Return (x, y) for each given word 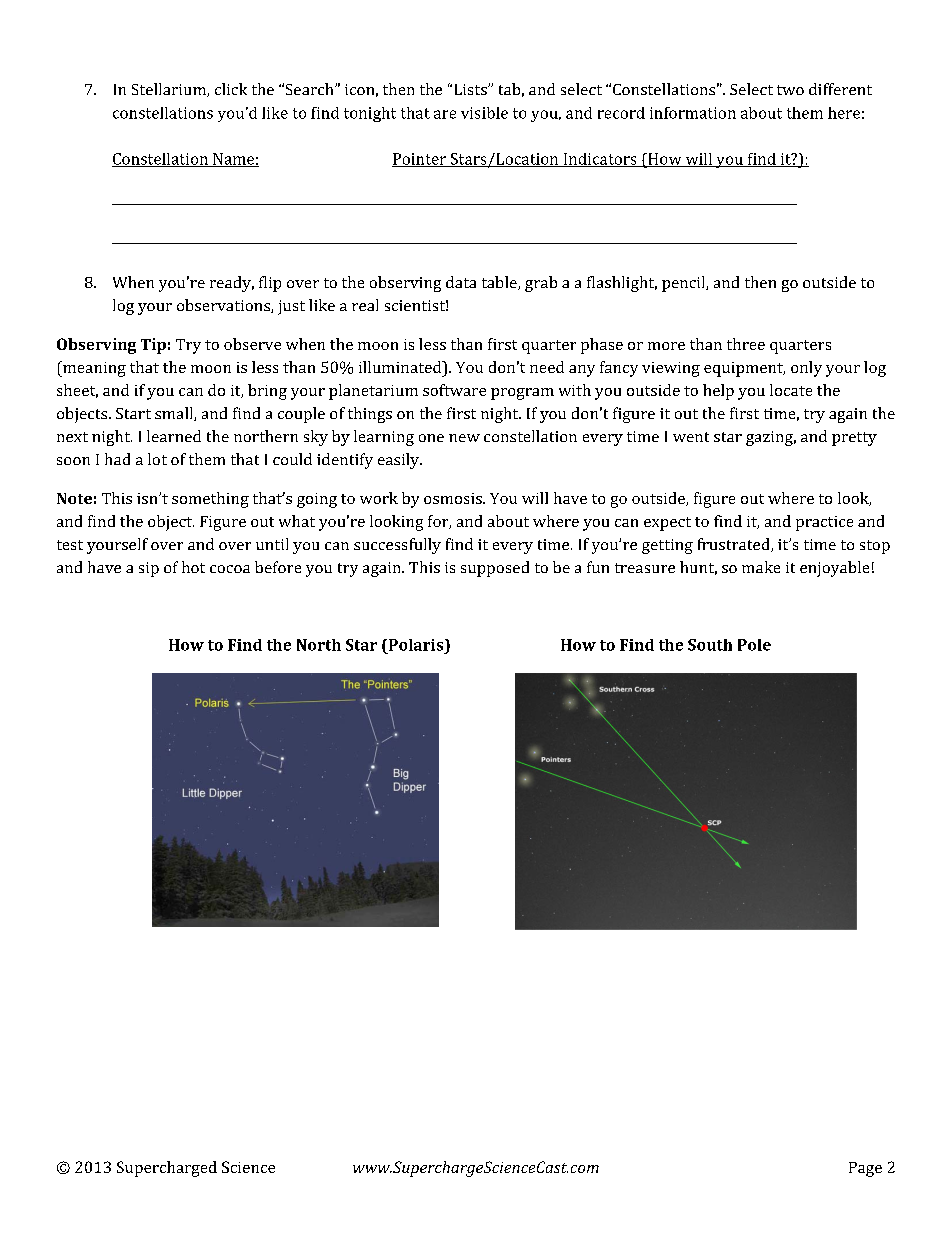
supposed (495, 569)
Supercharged (167, 1169)
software (454, 390)
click (231, 89)
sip (149, 569)
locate (791, 390)
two (790, 90)
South (710, 645)
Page (865, 1169)
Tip (153, 346)
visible (484, 113)
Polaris (416, 645)
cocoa (230, 569)
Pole (754, 645)
